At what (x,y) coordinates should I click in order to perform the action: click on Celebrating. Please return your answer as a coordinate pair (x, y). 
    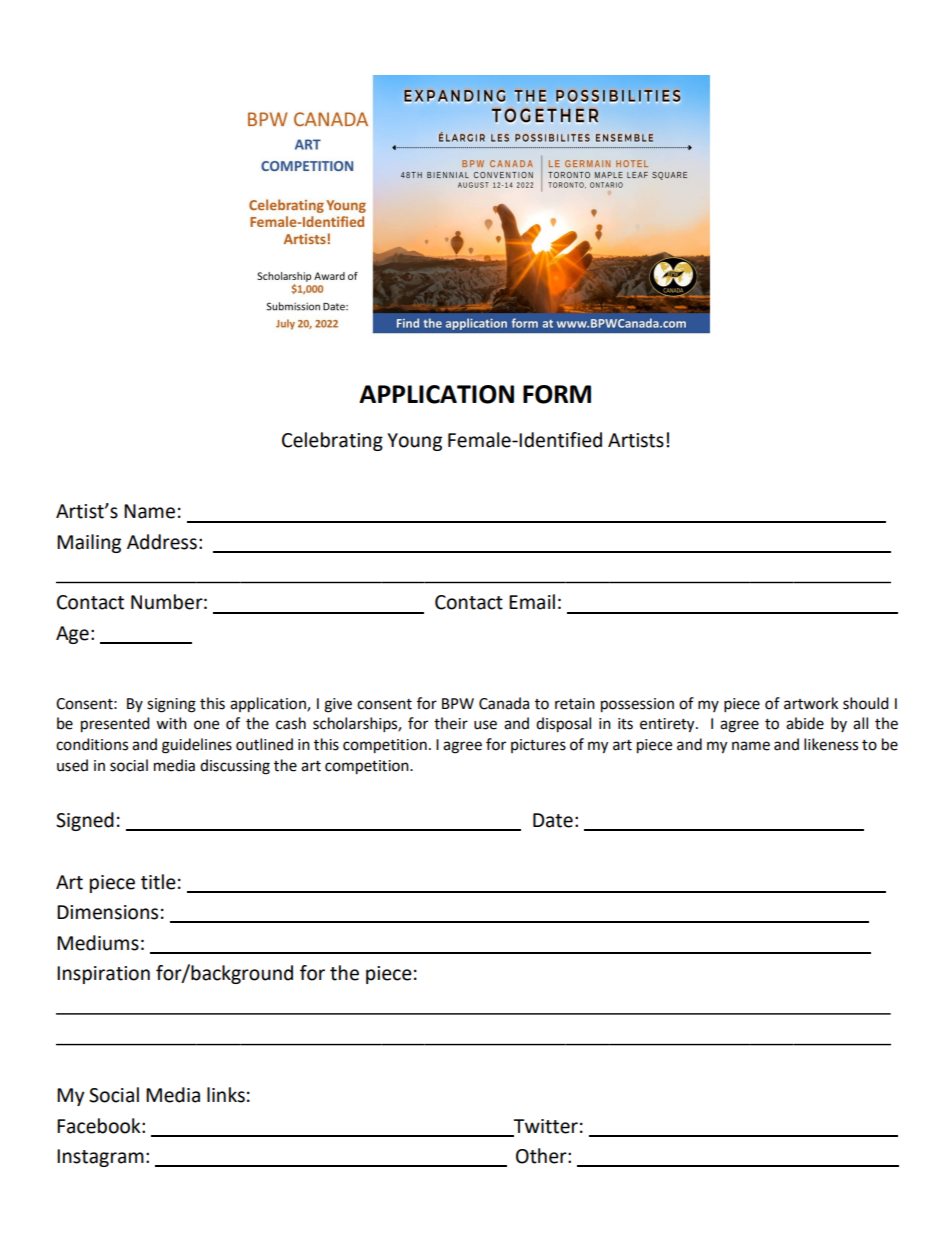
    Looking at the image, I should click on (332, 441).
